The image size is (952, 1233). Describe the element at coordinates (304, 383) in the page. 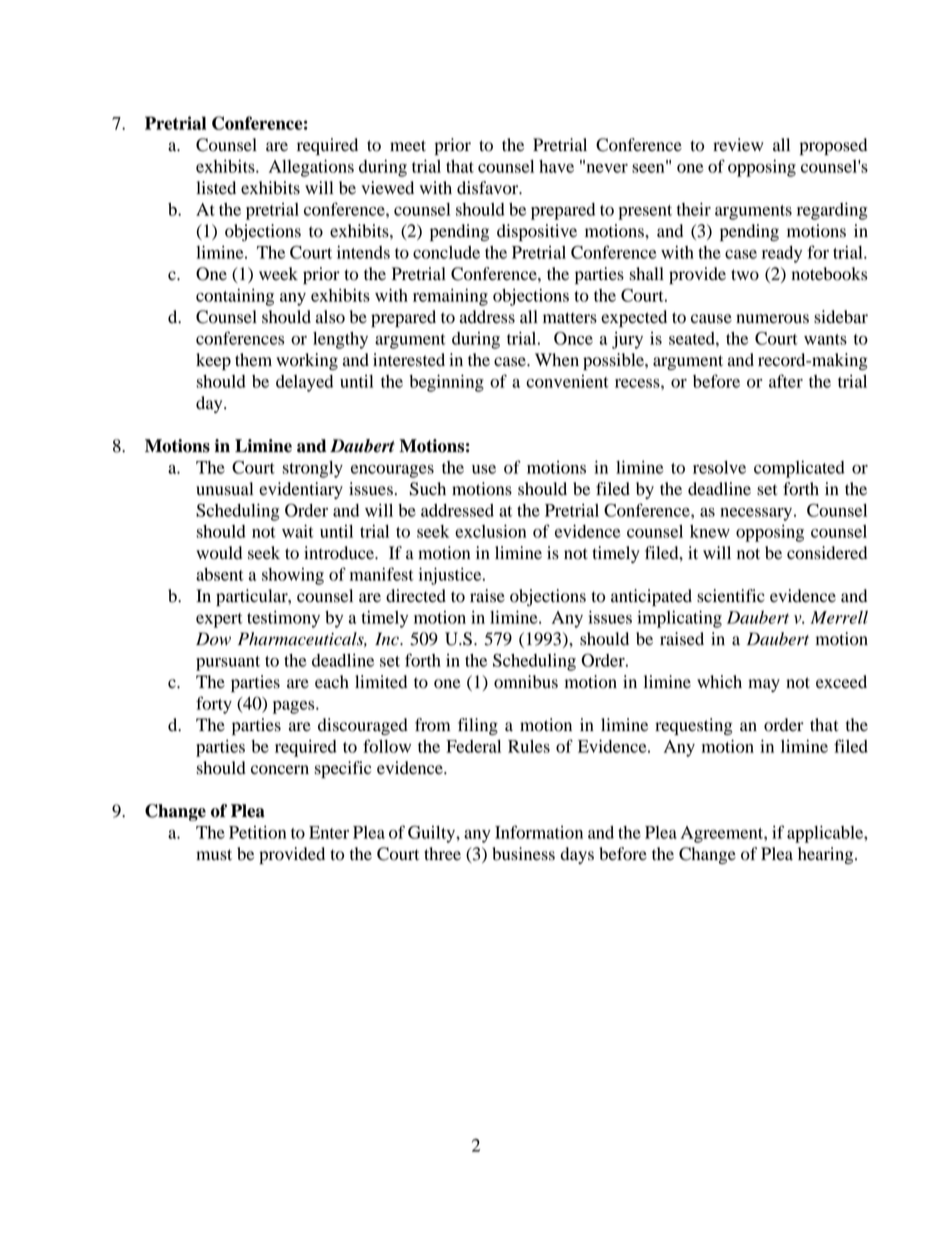

I see `delayed` at that location.
